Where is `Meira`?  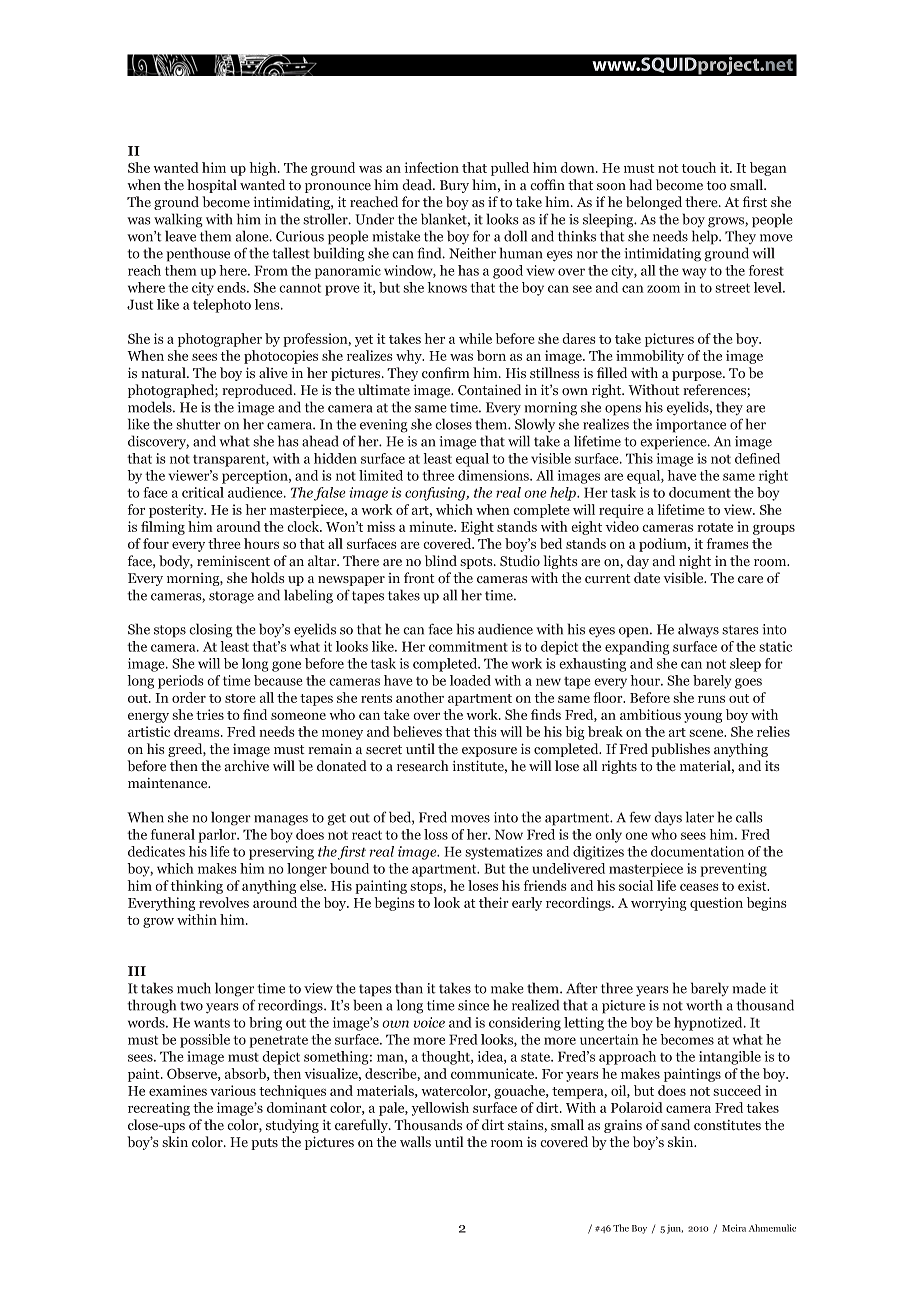
Meira is located at coordinates (734, 1228).
